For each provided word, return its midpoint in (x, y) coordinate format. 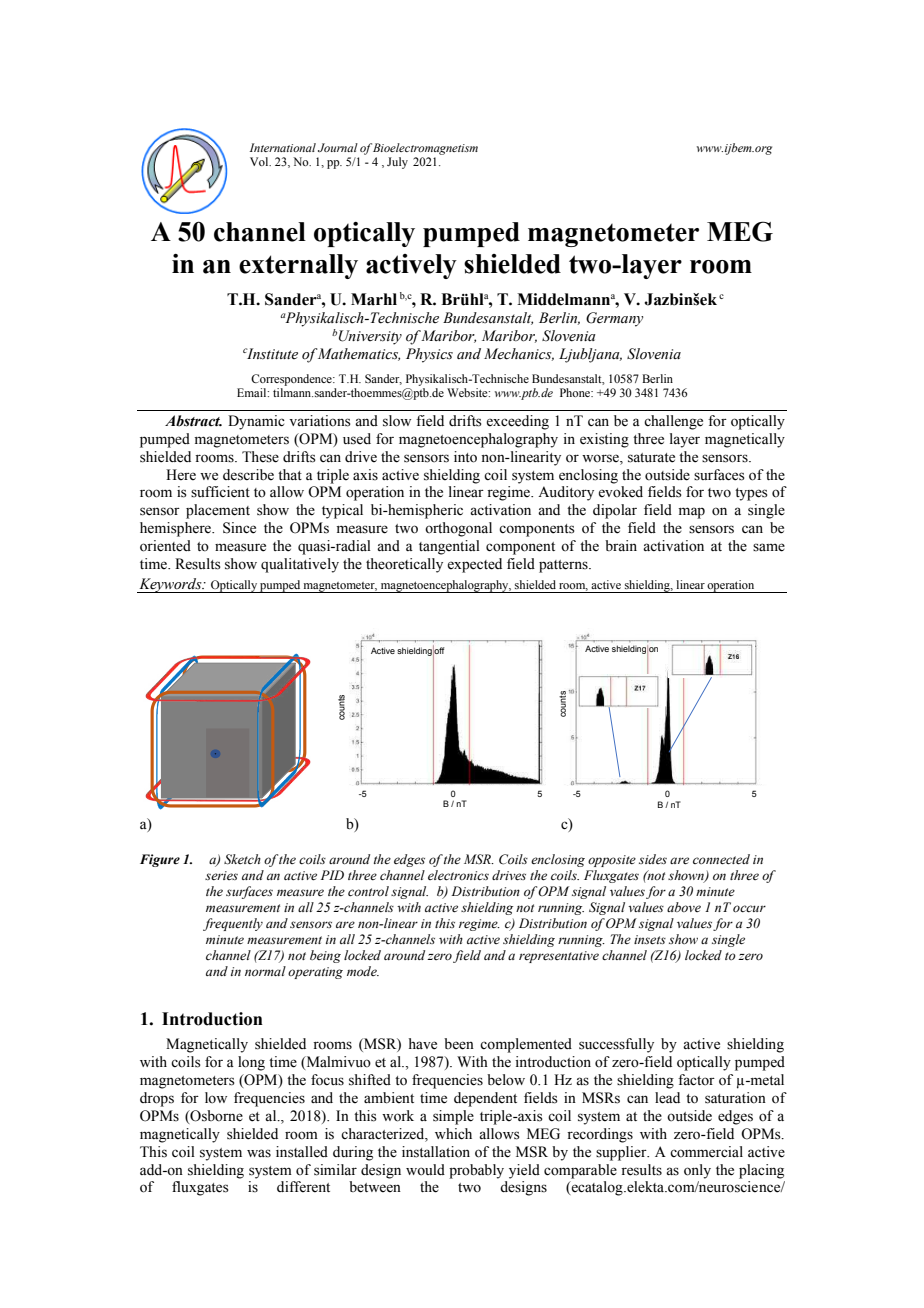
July (397, 163)
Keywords (170, 585)
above (684, 907)
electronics (458, 875)
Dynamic (256, 422)
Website (468, 392)
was (259, 1153)
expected (474, 565)
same (769, 547)
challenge (673, 422)
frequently (233, 924)
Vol (260, 161)
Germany (614, 319)
